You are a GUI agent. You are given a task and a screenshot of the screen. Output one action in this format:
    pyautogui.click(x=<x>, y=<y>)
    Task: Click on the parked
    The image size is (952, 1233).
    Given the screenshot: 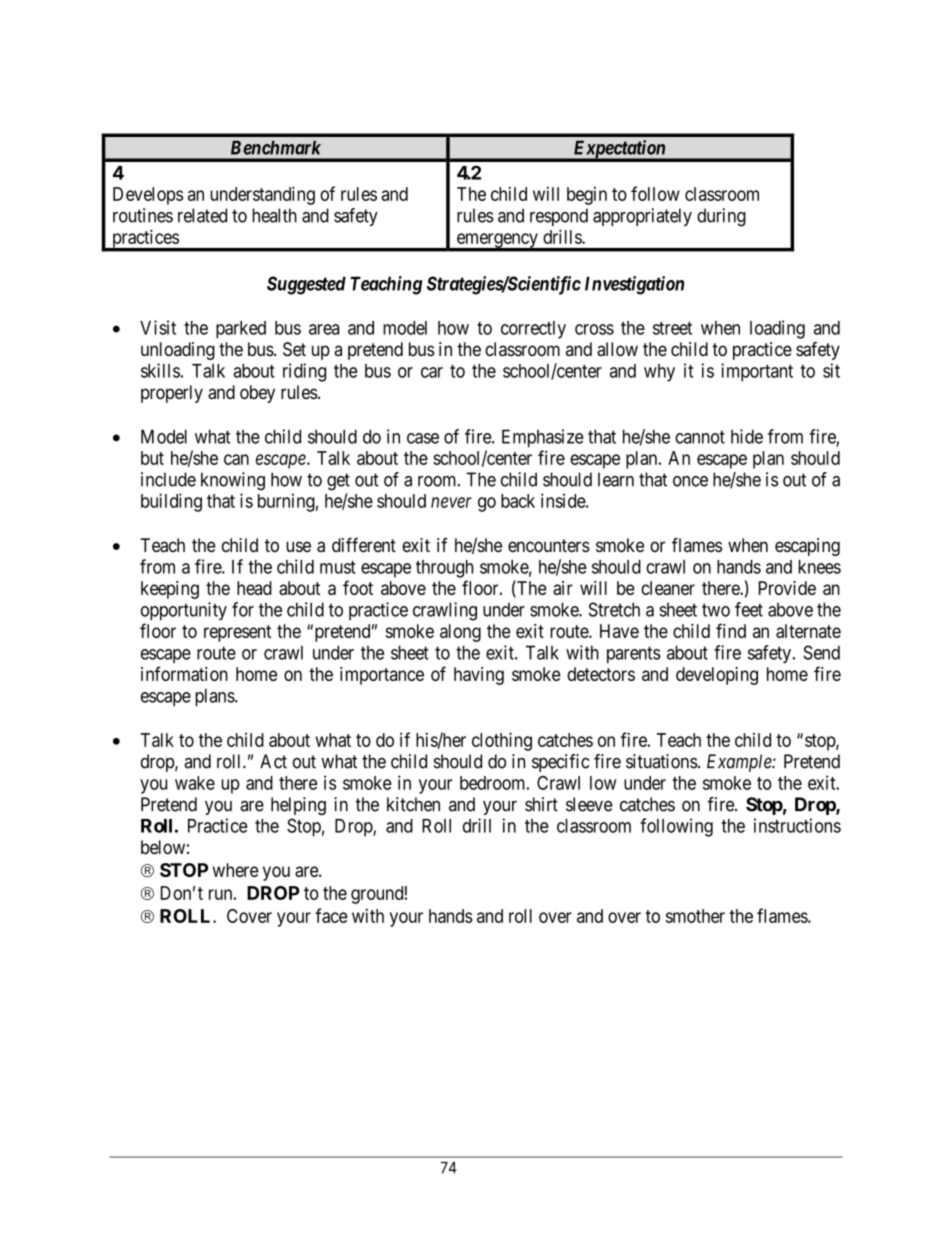 What is the action you would take?
    pyautogui.click(x=241, y=330)
